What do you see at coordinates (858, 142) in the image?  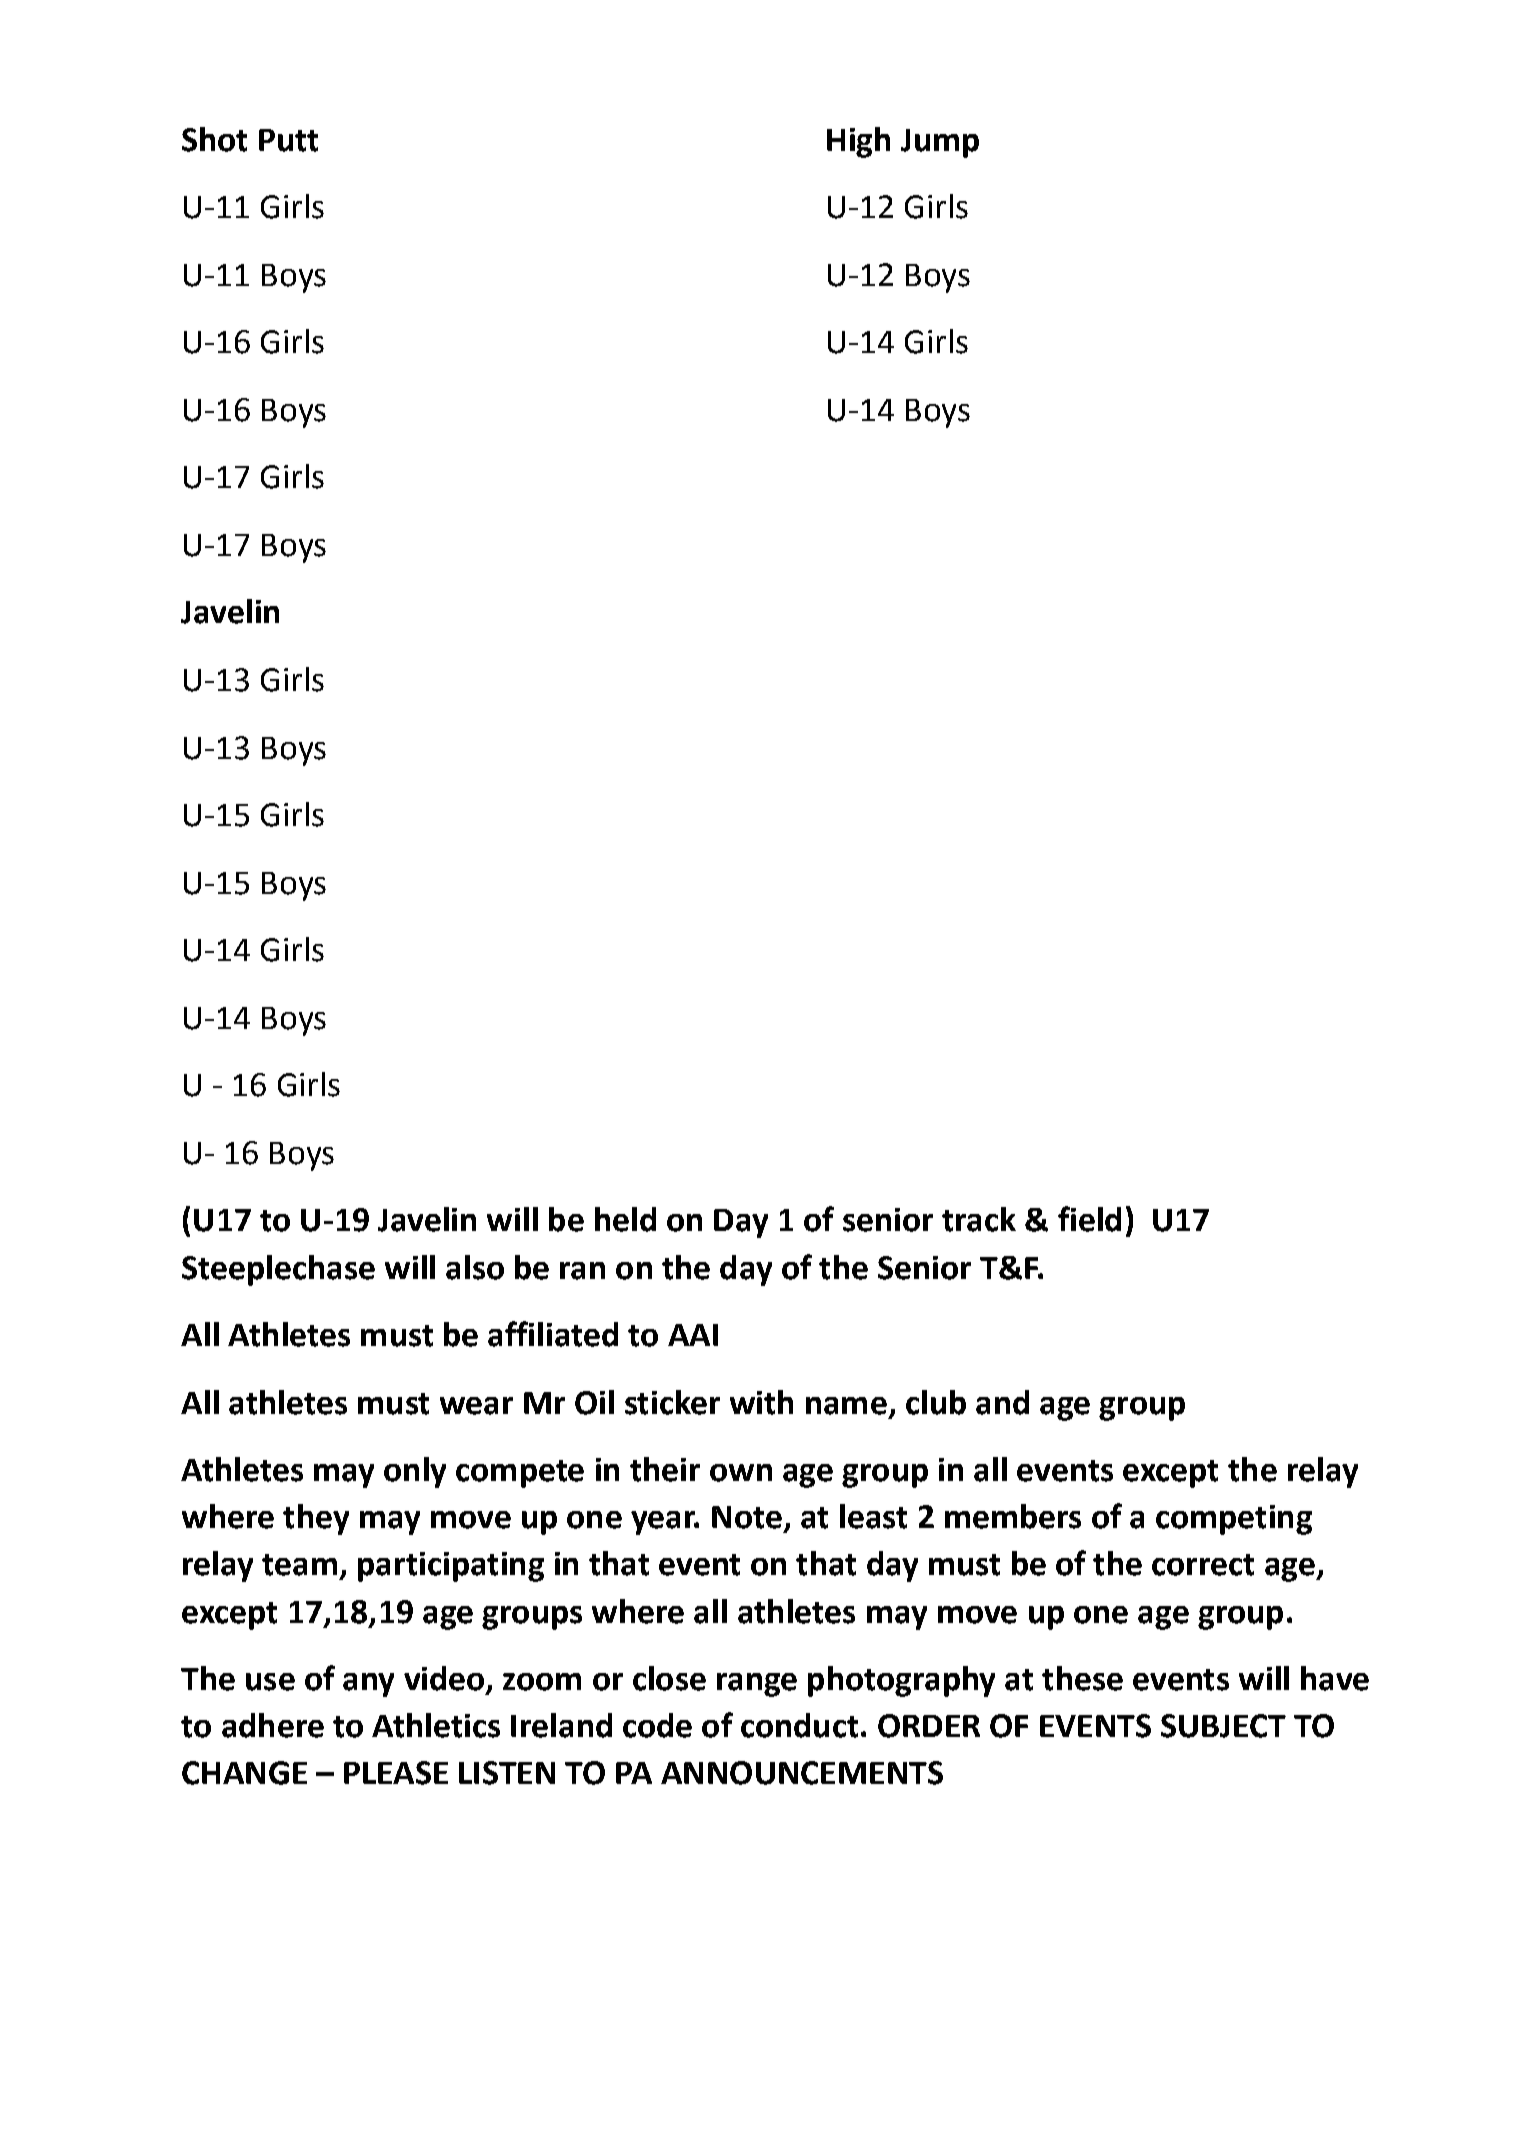 I see `High` at bounding box center [858, 142].
